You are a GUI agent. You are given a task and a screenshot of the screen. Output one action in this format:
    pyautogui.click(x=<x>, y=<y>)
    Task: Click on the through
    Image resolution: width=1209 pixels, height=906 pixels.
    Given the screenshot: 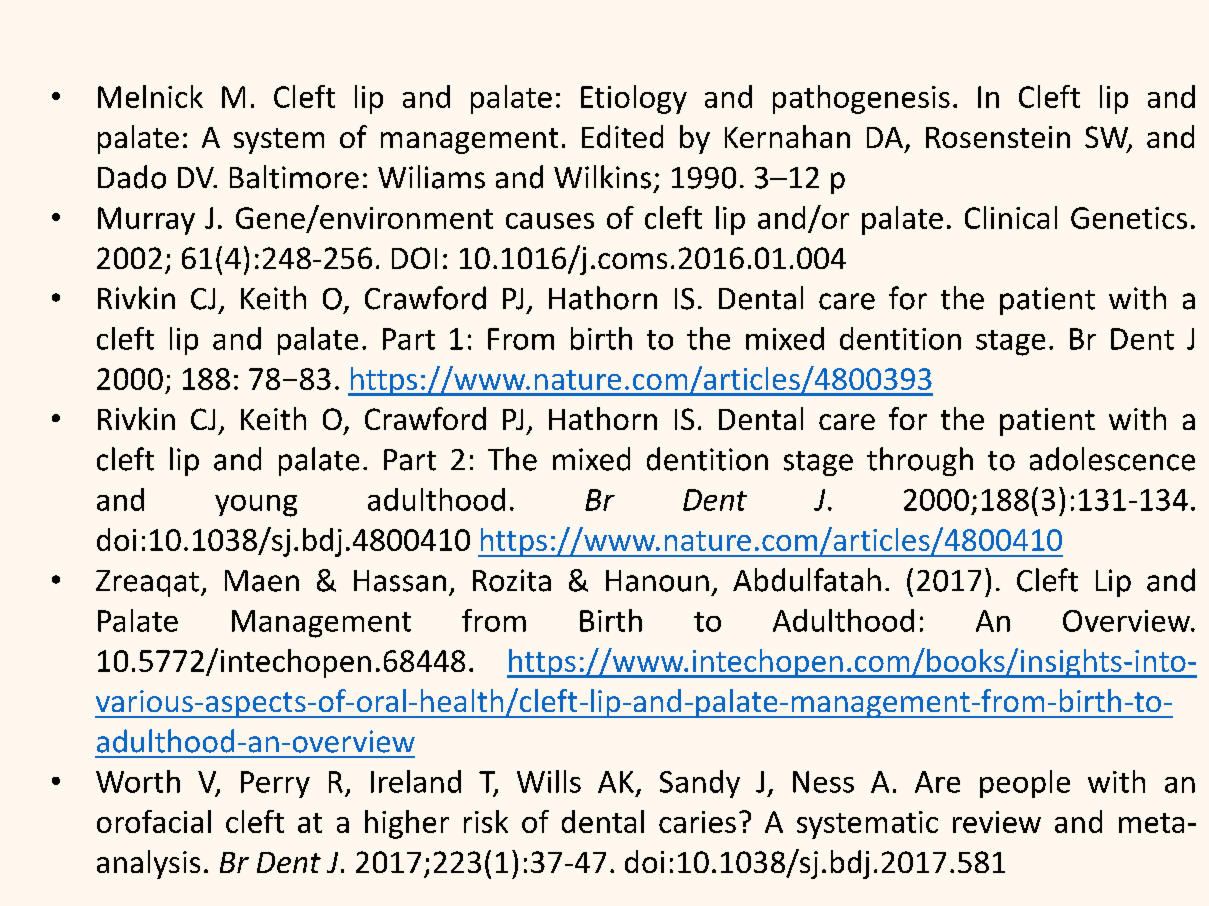 What is the action you would take?
    pyautogui.click(x=920, y=461)
